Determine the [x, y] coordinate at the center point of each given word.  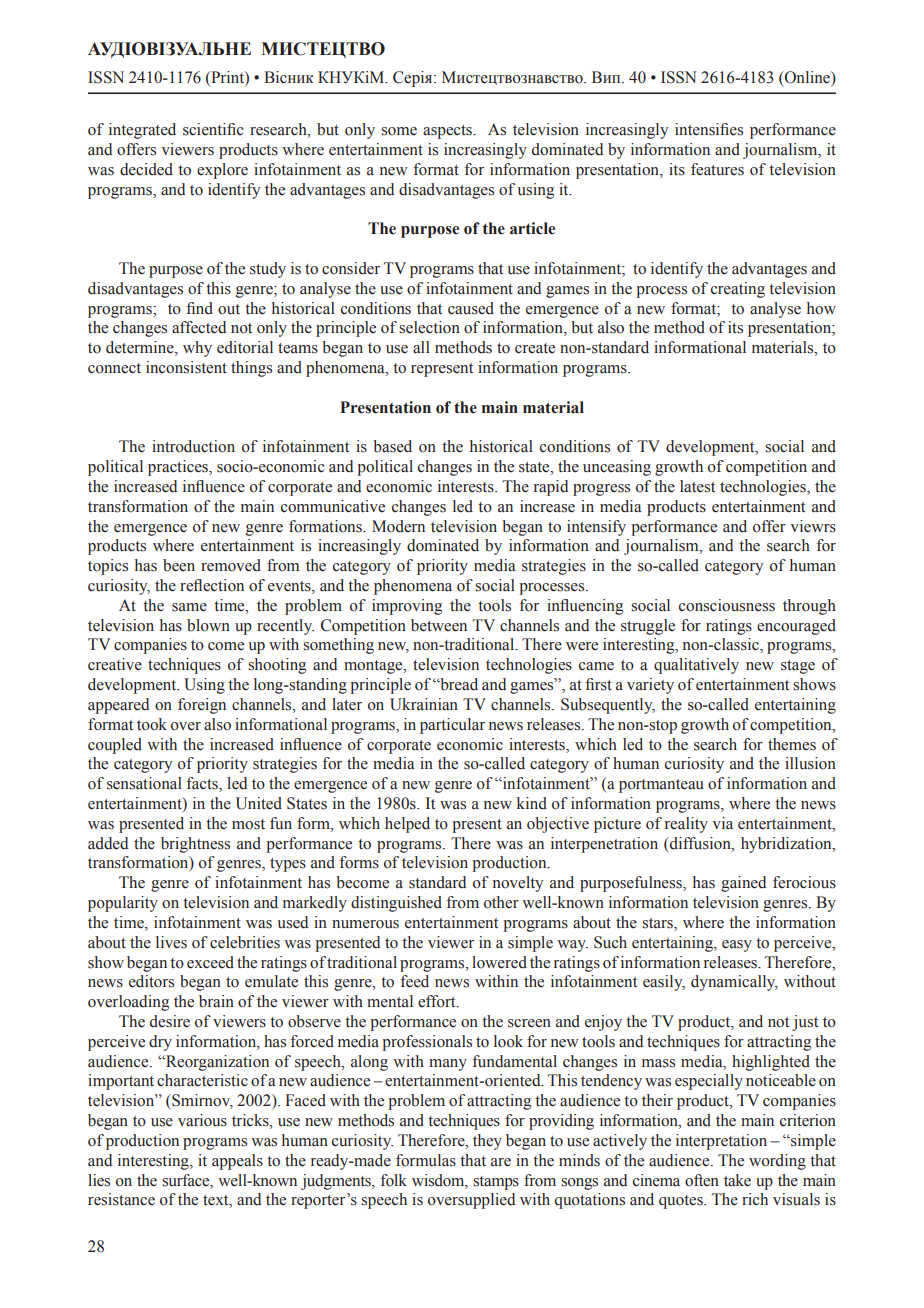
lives [171, 942]
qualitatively [696, 666]
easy [737, 946]
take [737, 1180]
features [717, 169]
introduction [193, 446]
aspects [448, 132]
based [392, 446]
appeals [237, 1162]
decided [146, 169]
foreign [202, 706]
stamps [496, 1183]
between [439, 625]
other [501, 902]
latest [697, 486]
